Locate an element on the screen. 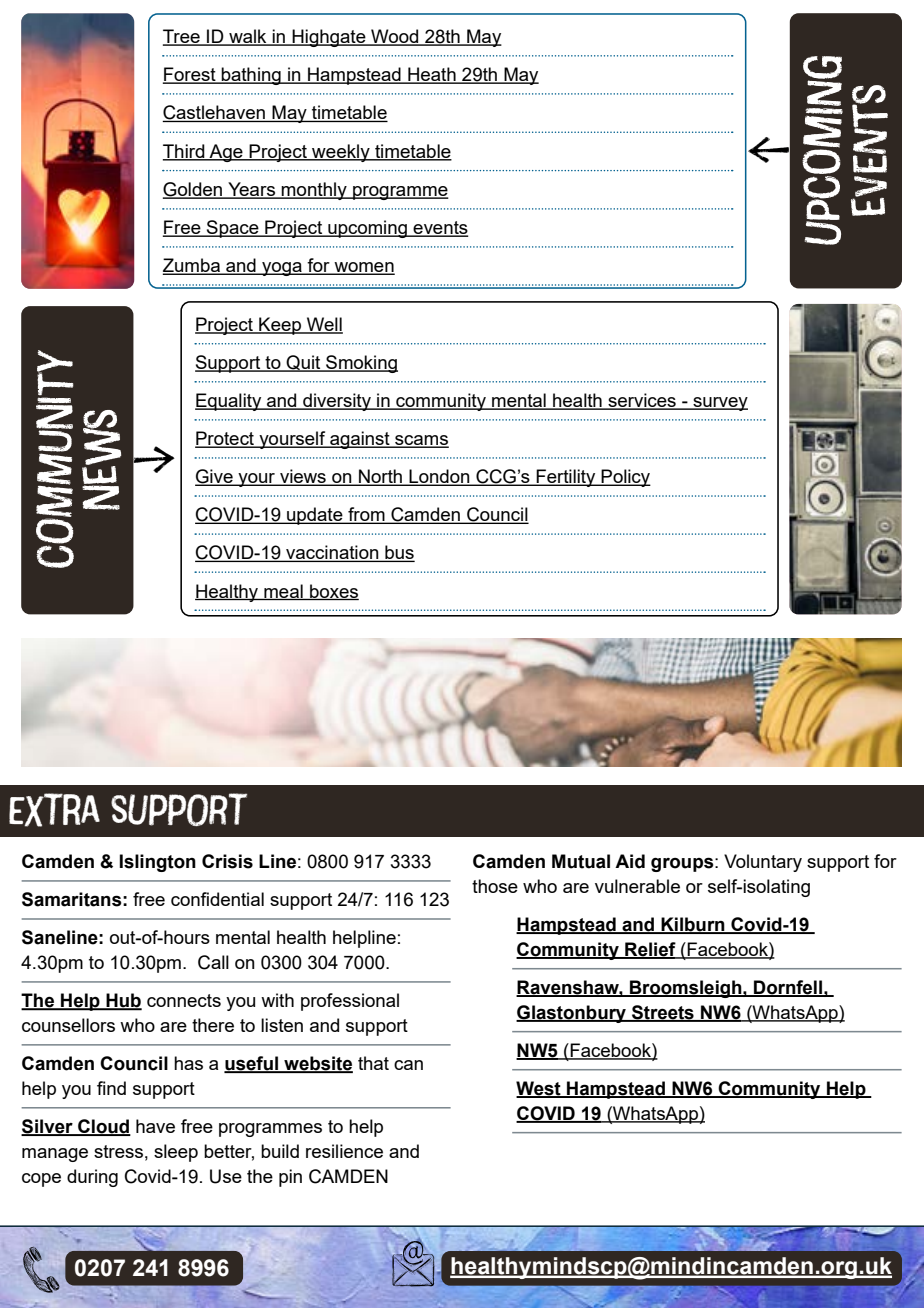 The width and height of the screenshot is (924, 1308). bus is located at coordinates (399, 553).
